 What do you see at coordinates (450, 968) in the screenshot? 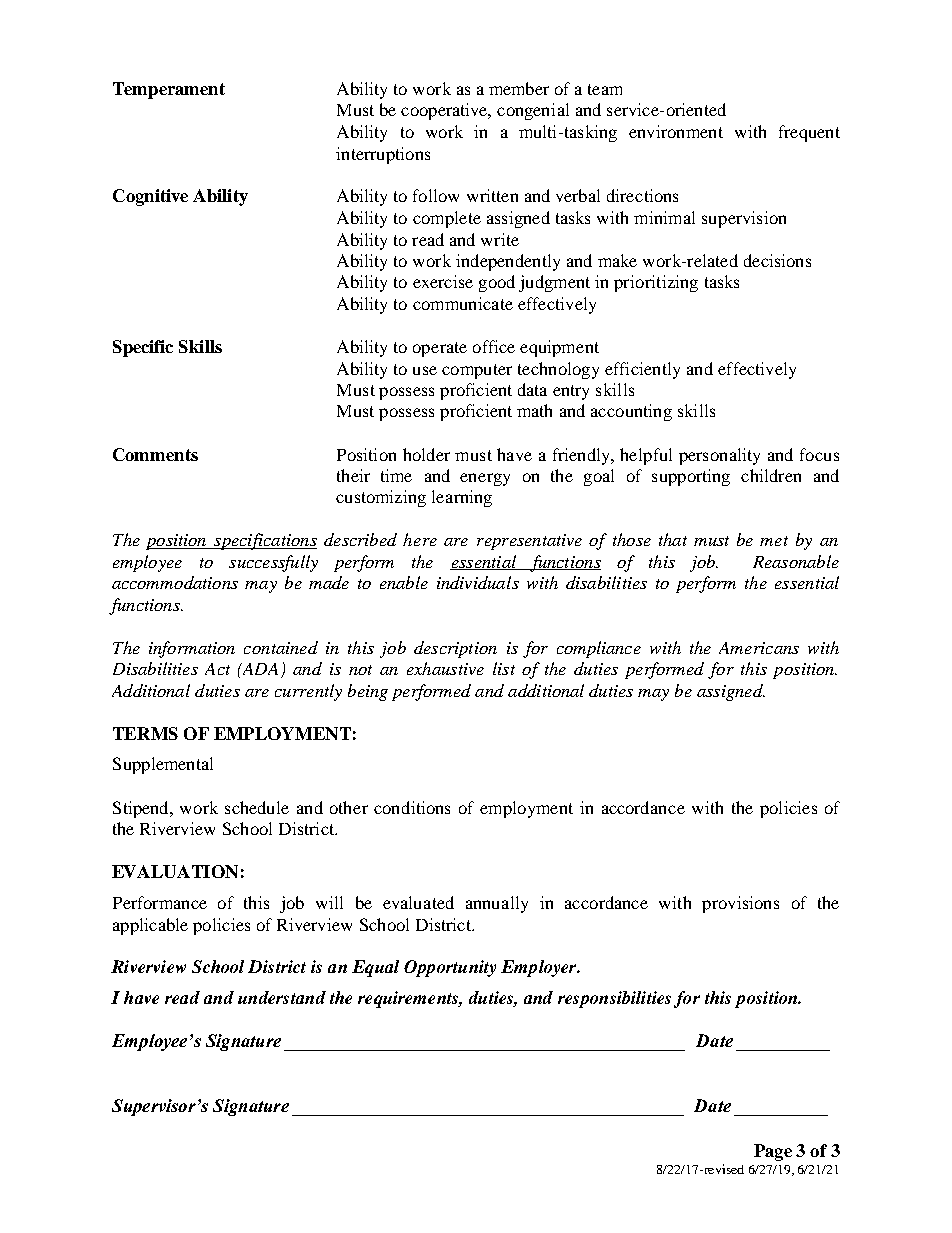
I see `Opportunity` at bounding box center [450, 968].
